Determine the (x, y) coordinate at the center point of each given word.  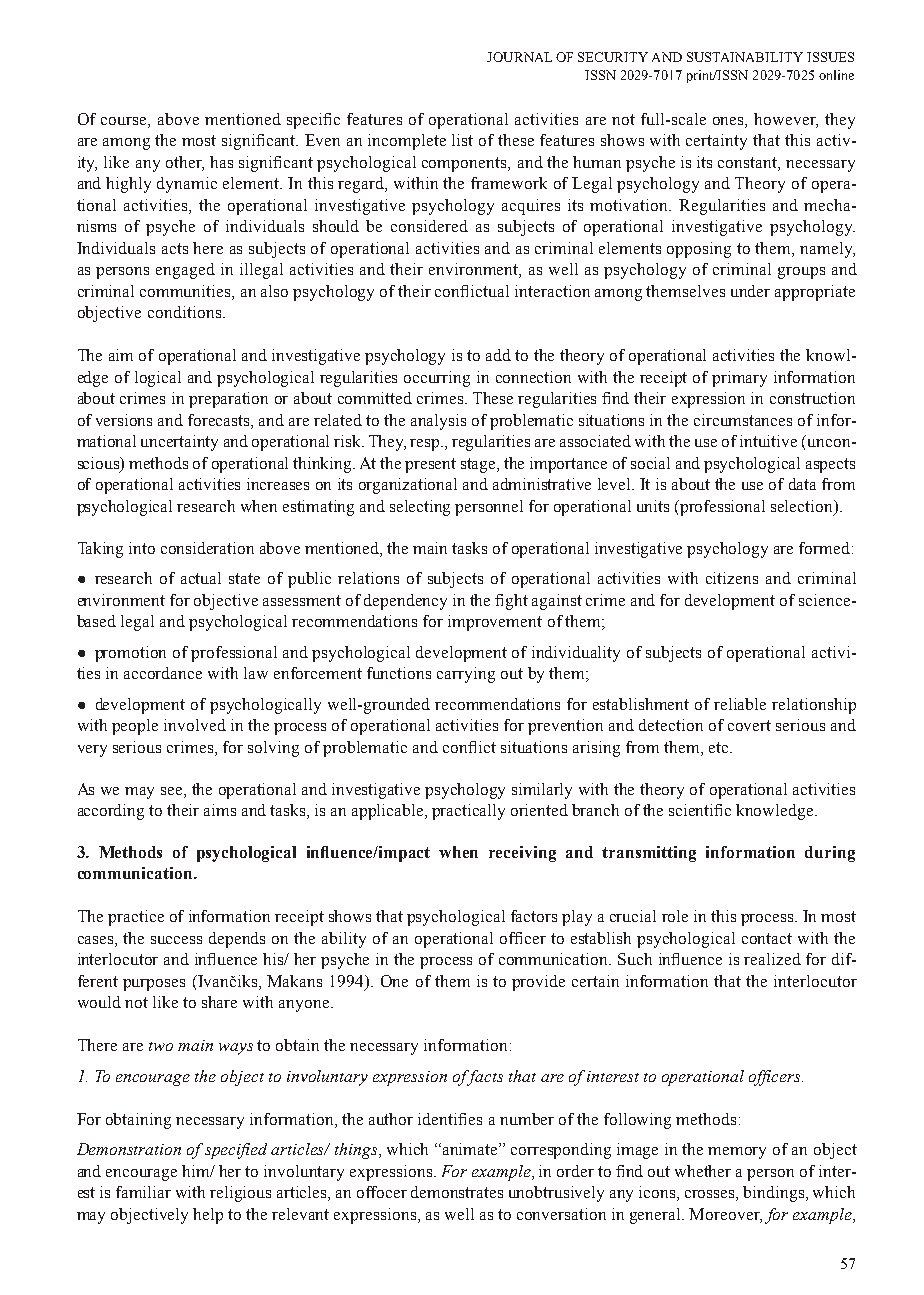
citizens (732, 578)
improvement (495, 623)
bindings (775, 1194)
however (786, 120)
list (462, 140)
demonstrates (457, 1192)
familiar (143, 1192)
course (125, 122)
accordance (163, 673)
